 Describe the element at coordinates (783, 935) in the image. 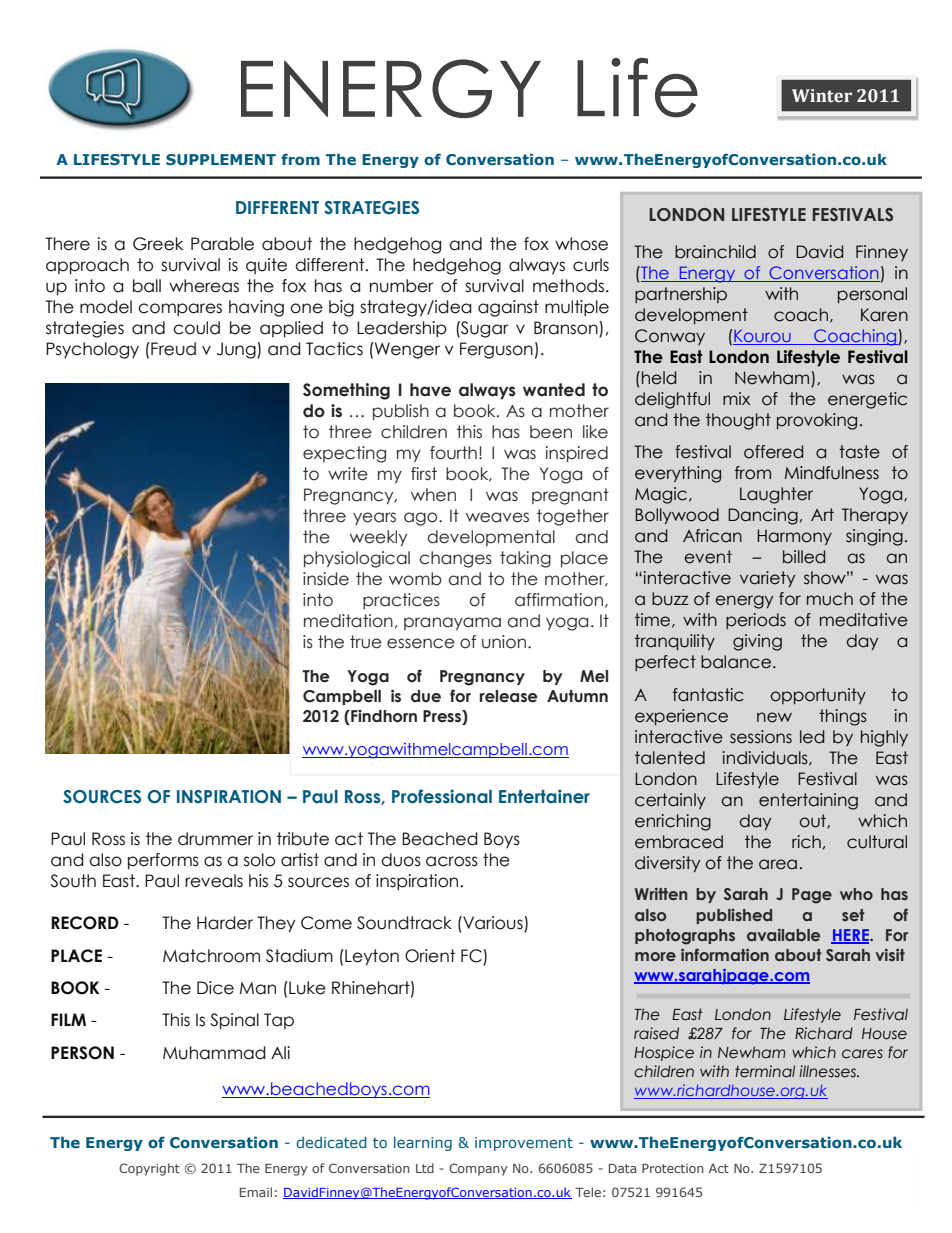

I see `available` at that location.
